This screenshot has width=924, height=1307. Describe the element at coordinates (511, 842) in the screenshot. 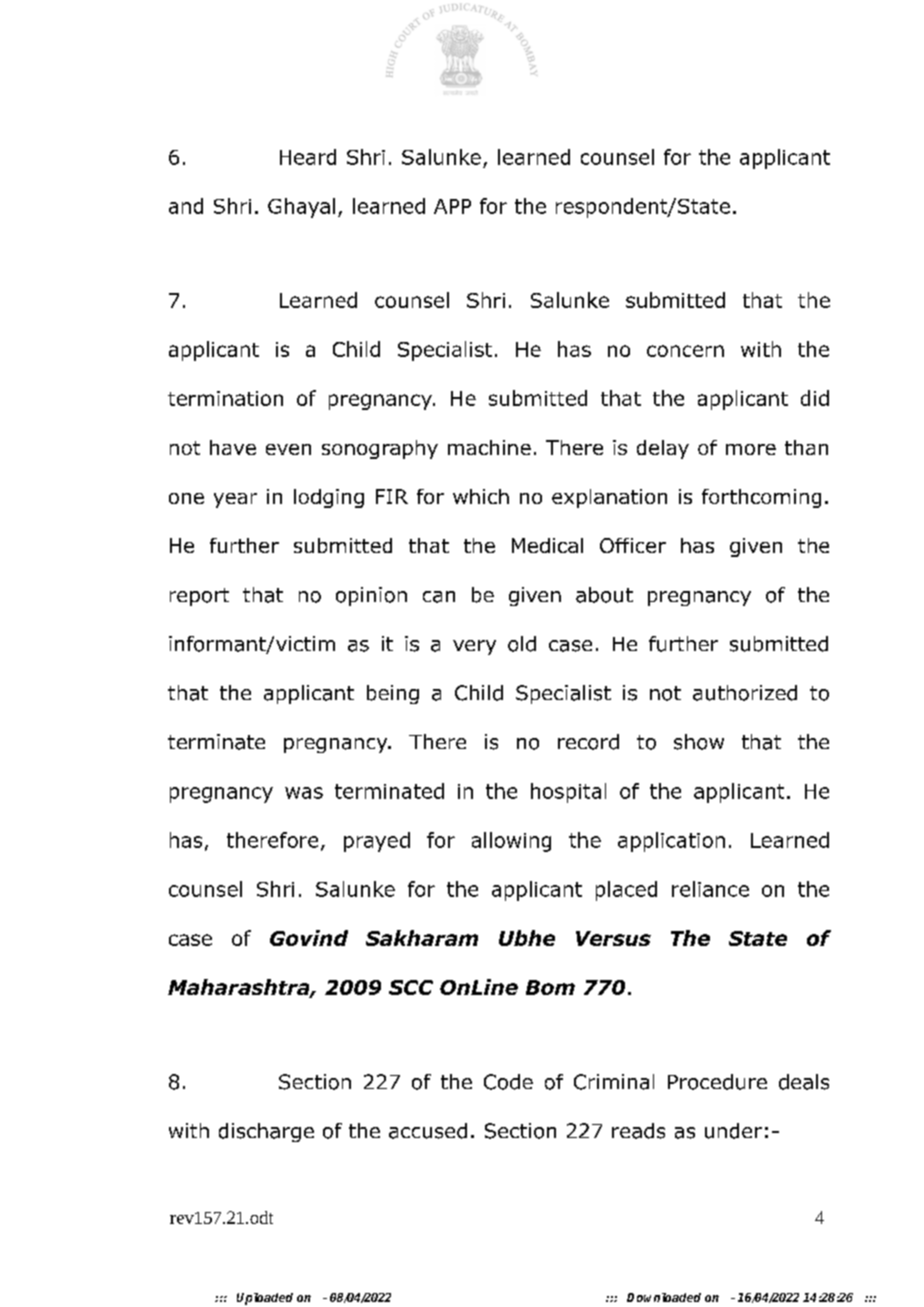

I see `allowing` at that location.
